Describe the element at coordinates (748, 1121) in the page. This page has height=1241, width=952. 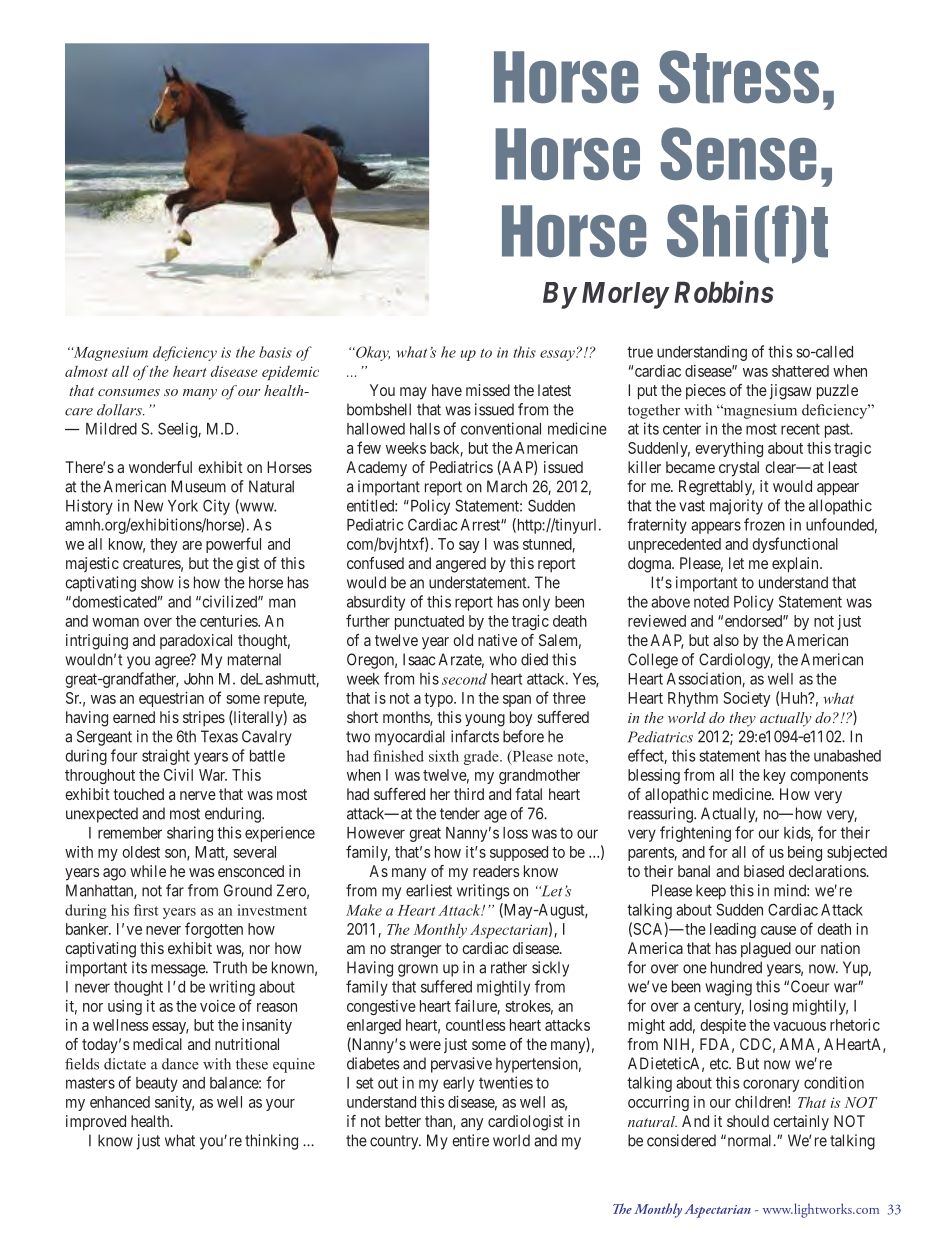
I see `should` at that location.
